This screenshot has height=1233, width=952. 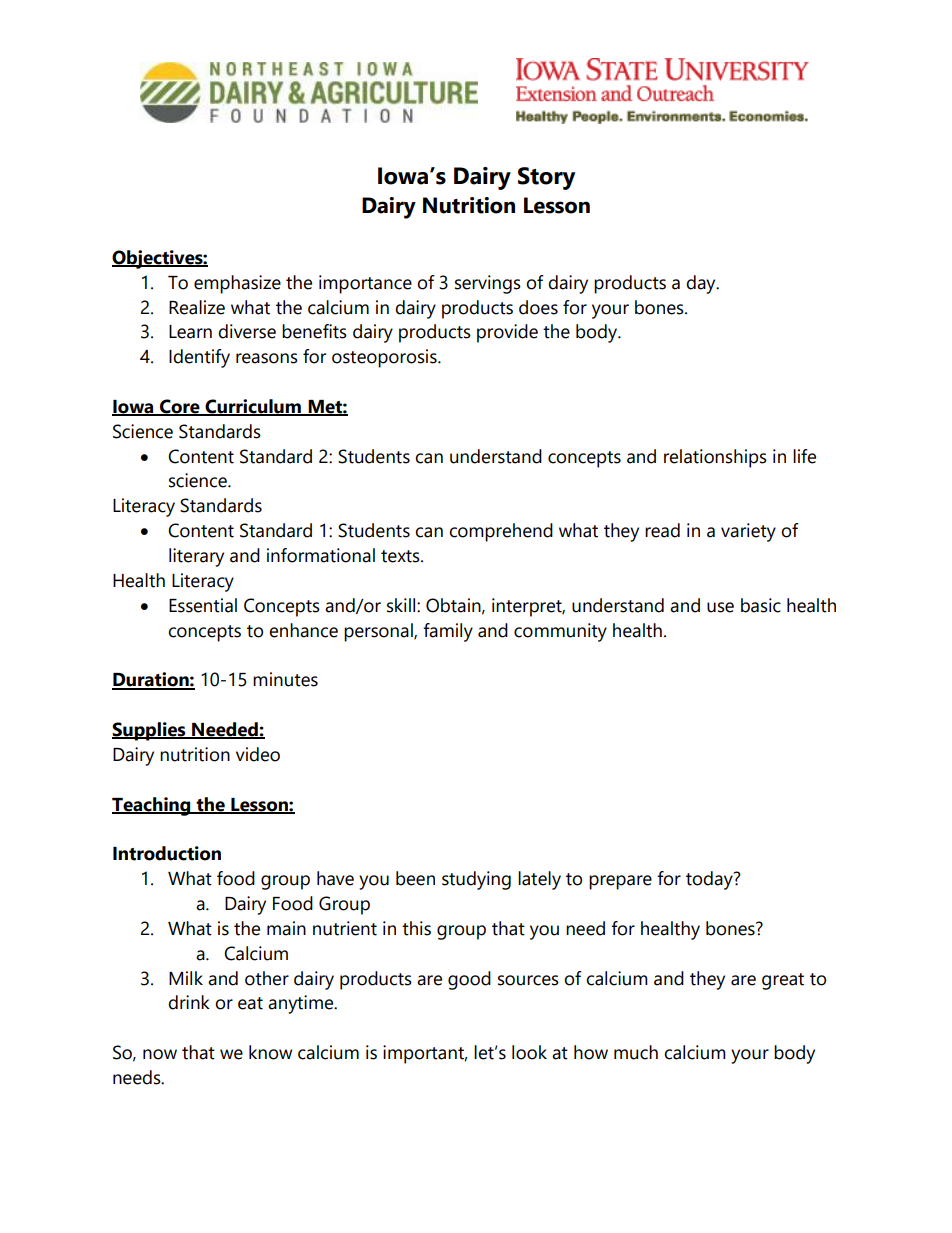 I want to click on does, so click(x=538, y=307).
